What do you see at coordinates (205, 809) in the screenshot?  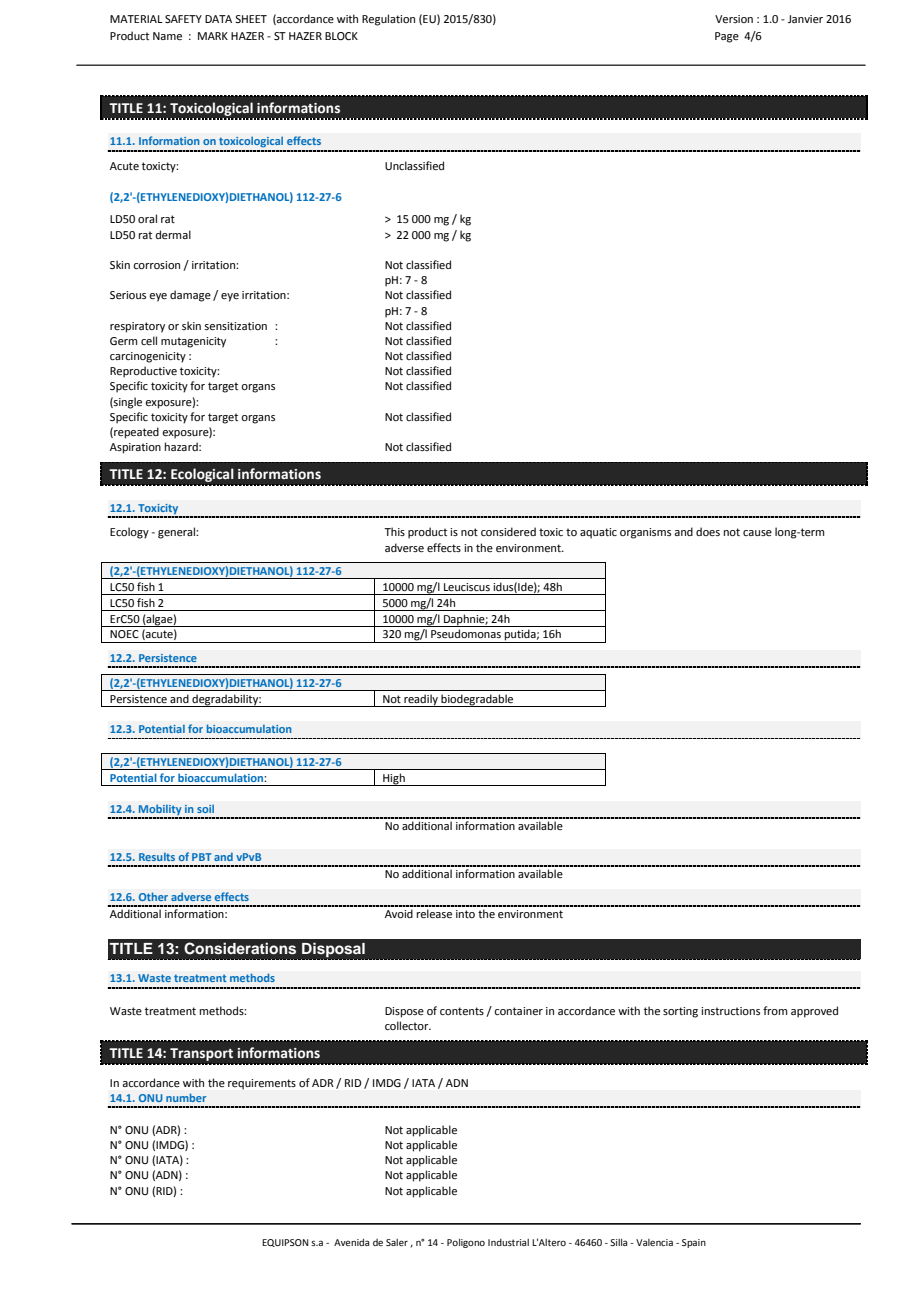 I see `soil` at bounding box center [205, 809].
